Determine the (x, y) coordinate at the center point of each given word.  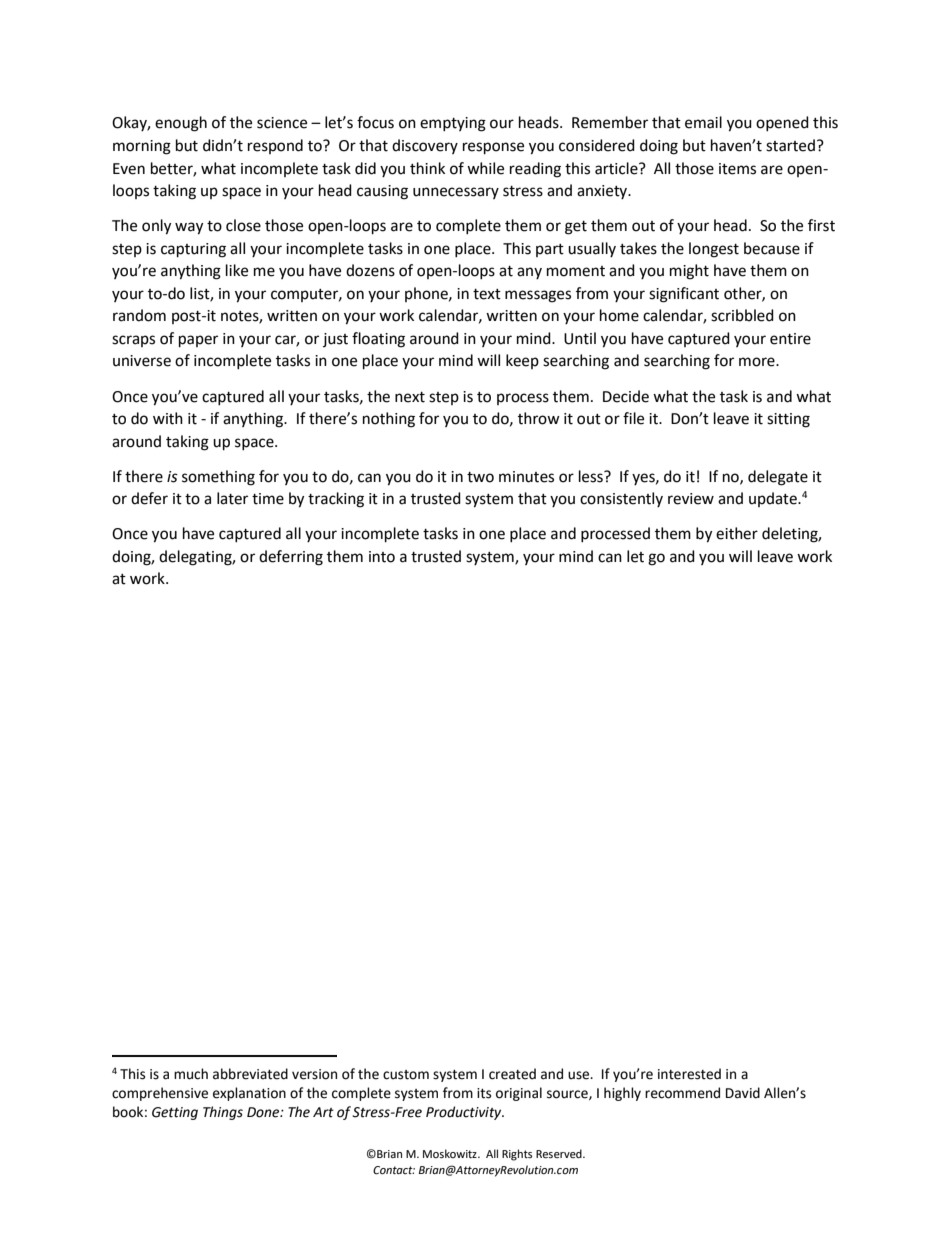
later (232, 498)
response (493, 148)
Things (223, 1113)
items (737, 169)
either (737, 533)
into (382, 557)
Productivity (465, 1113)
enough (181, 124)
